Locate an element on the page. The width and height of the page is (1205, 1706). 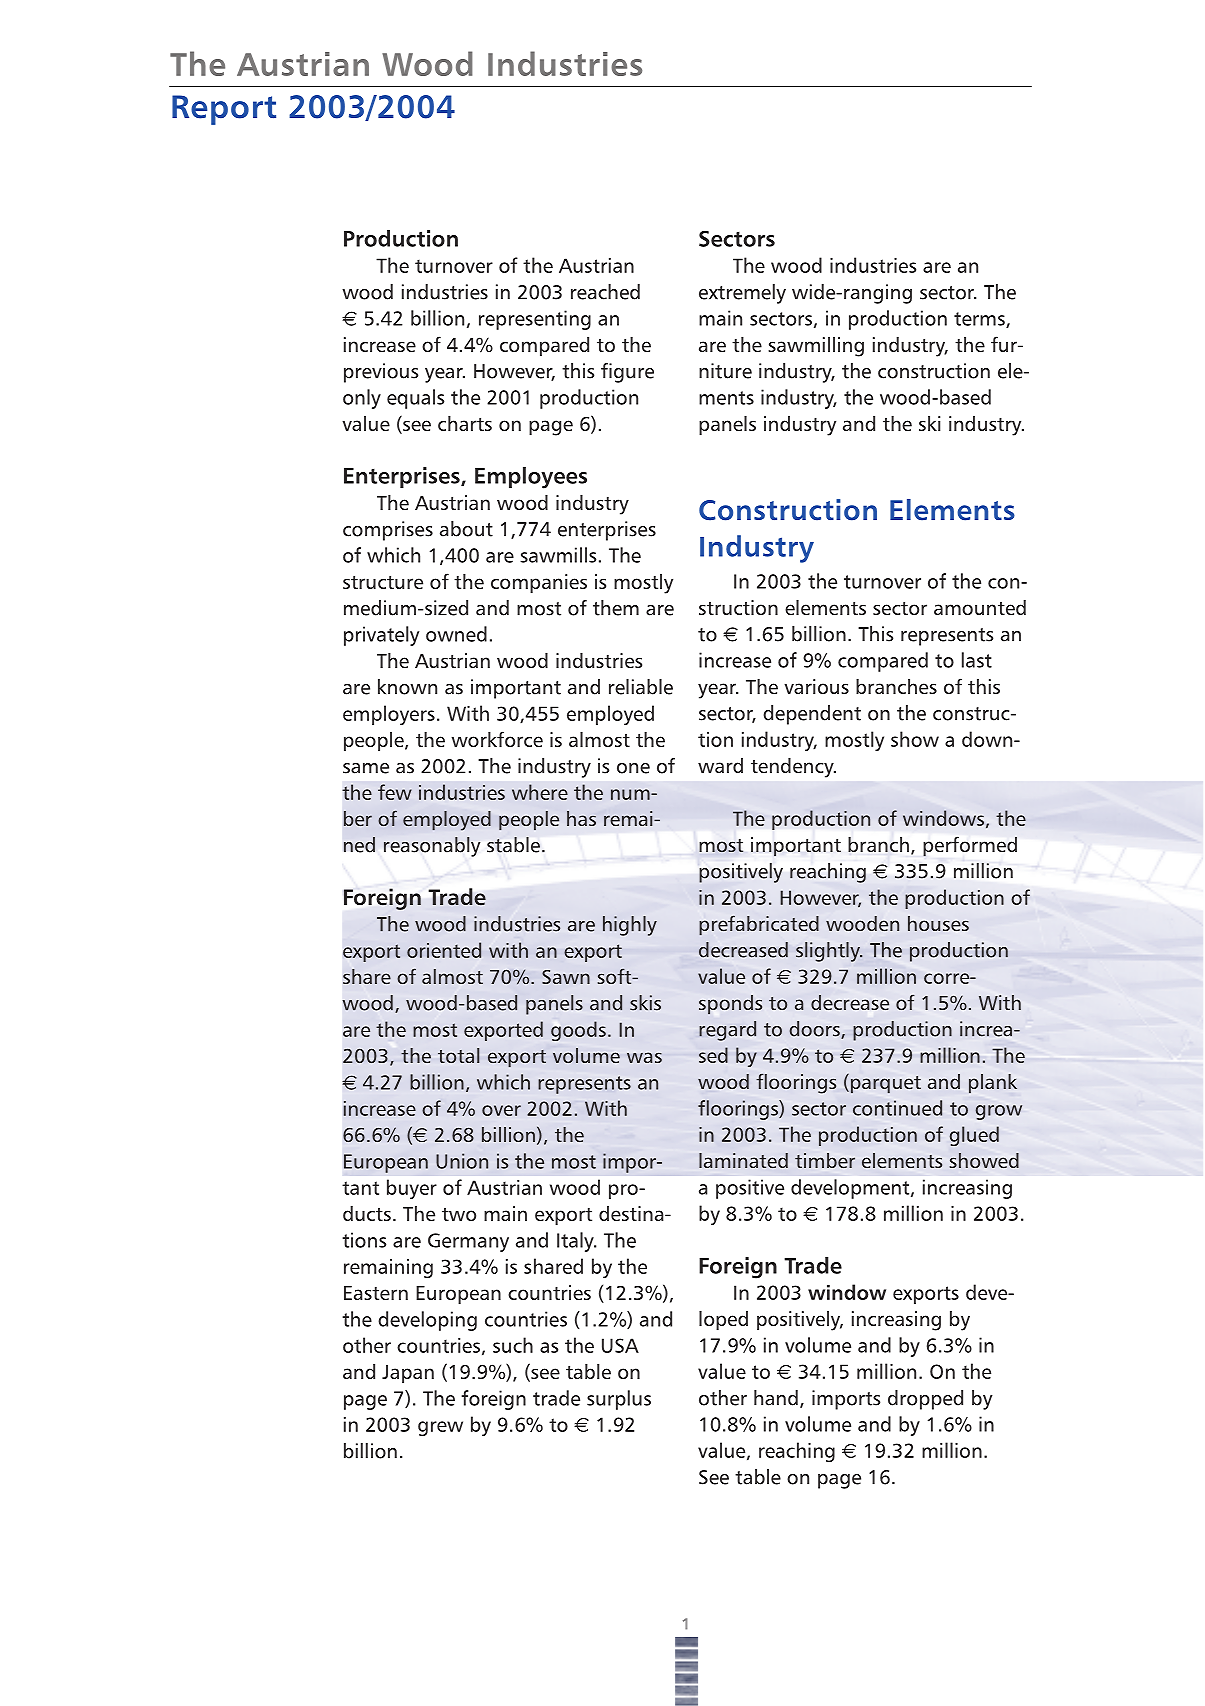
Report is located at coordinates (224, 110).
